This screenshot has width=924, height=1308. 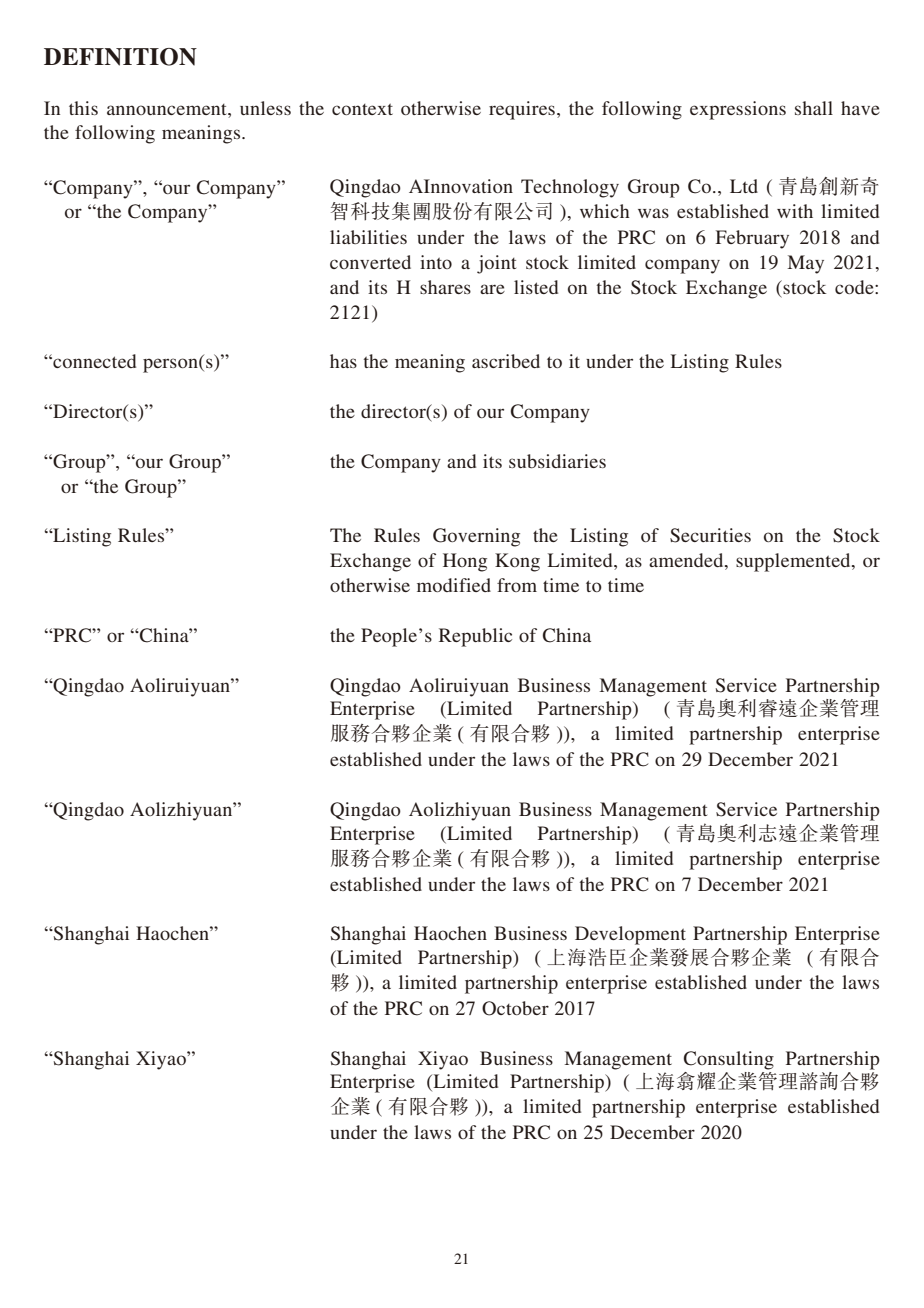 I want to click on announcement, so click(x=168, y=109).
